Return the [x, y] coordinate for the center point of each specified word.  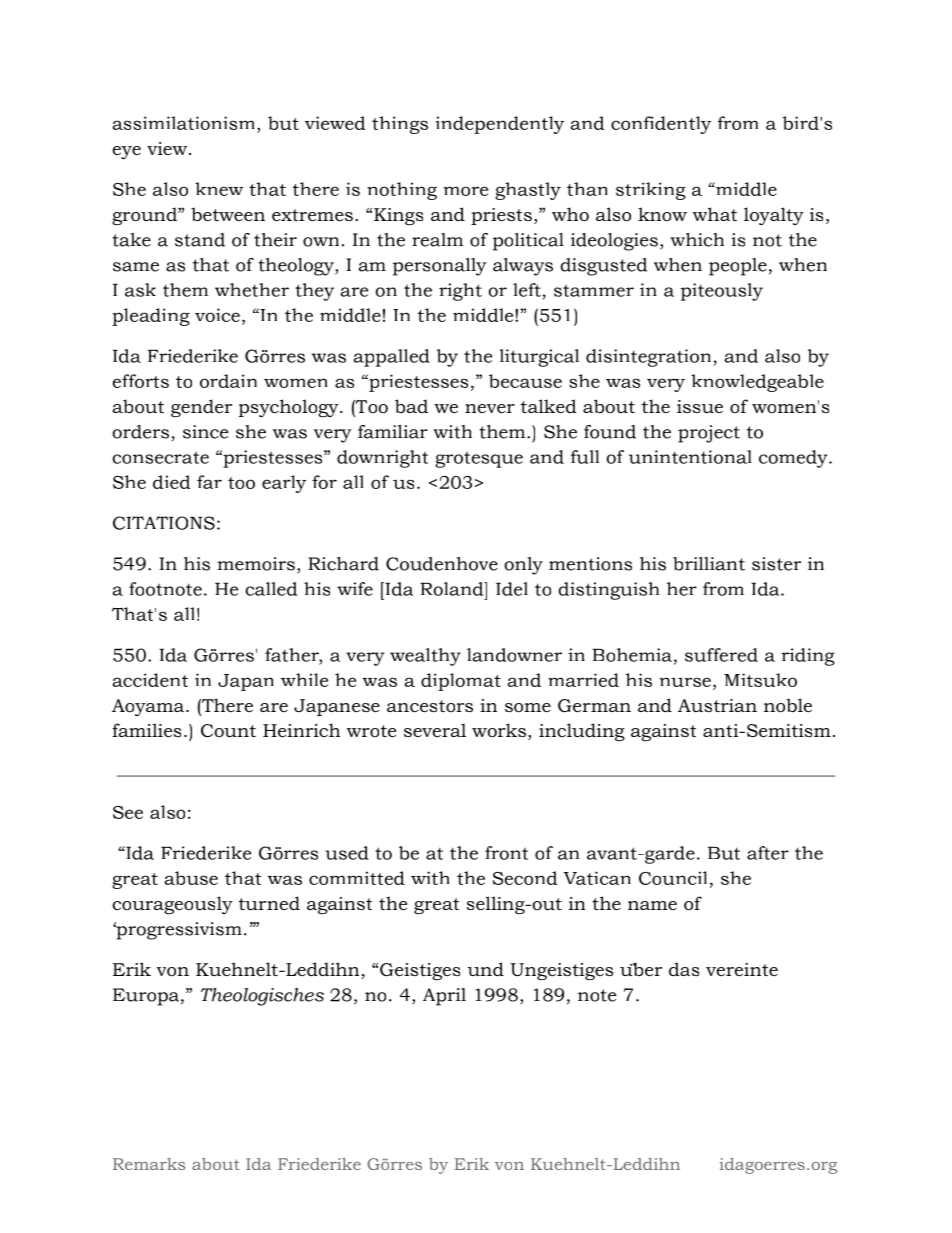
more [466, 191]
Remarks [149, 1164]
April [444, 997]
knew [219, 189]
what [714, 214]
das [684, 969]
